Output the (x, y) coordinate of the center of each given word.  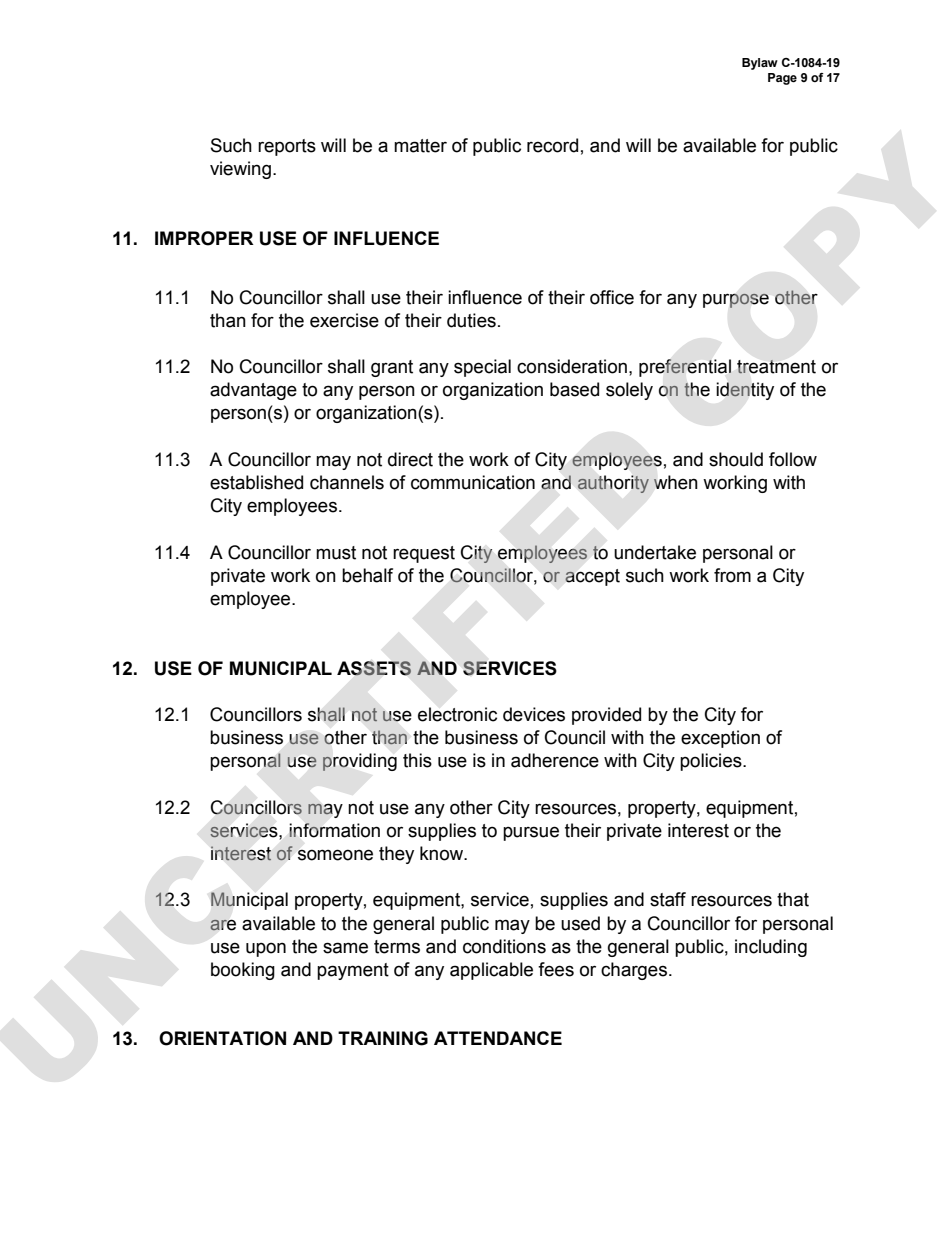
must (336, 553)
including (771, 948)
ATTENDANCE (498, 1038)
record (552, 145)
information (334, 830)
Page (782, 79)
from (732, 575)
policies (712, 762)
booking (243, 971)
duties (471, 320)
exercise (344, 320)
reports (287, 147)
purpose (736, 300)
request (424, 554)
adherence (555, 760)
